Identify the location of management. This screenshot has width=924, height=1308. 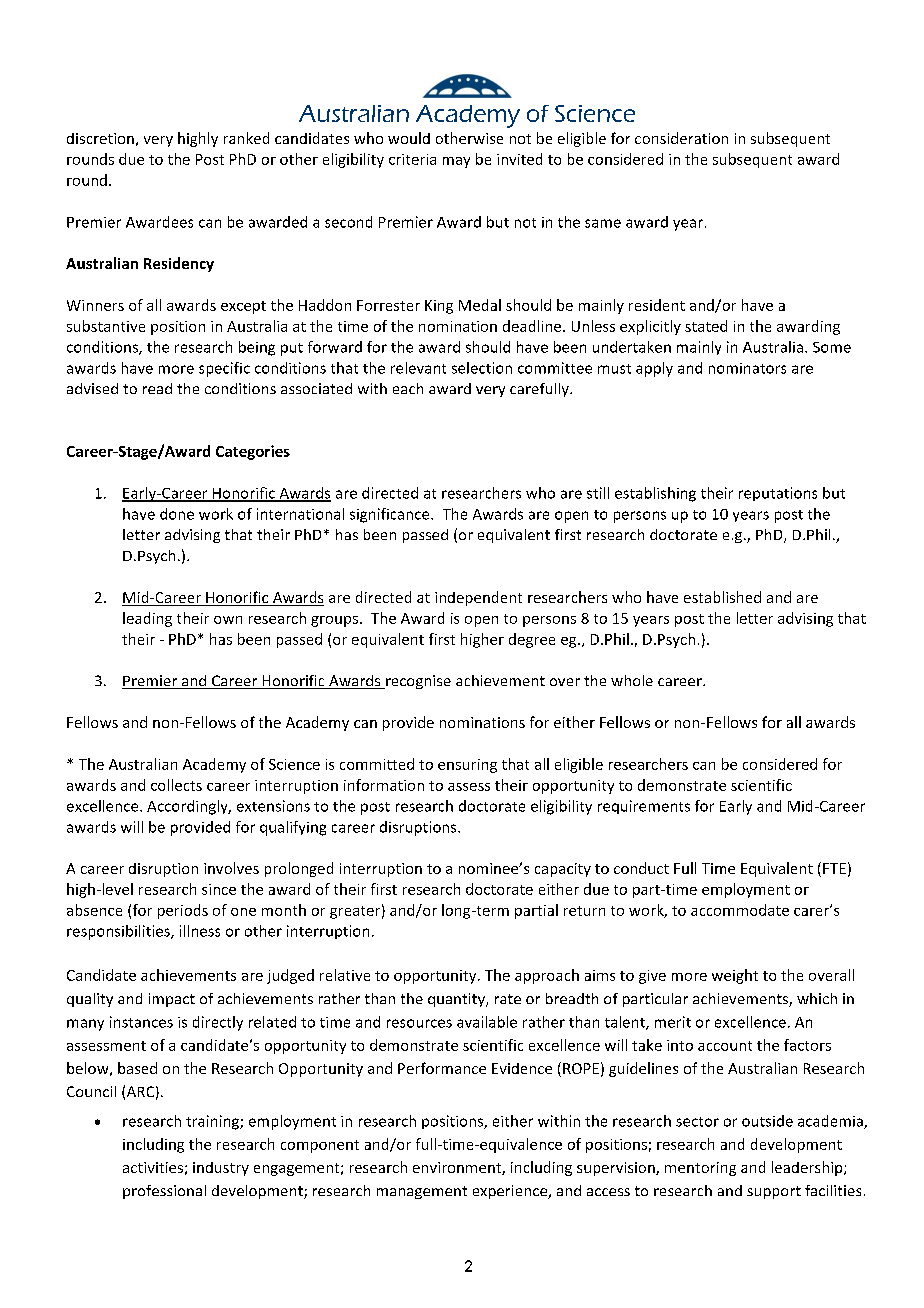
(422, 1192).
